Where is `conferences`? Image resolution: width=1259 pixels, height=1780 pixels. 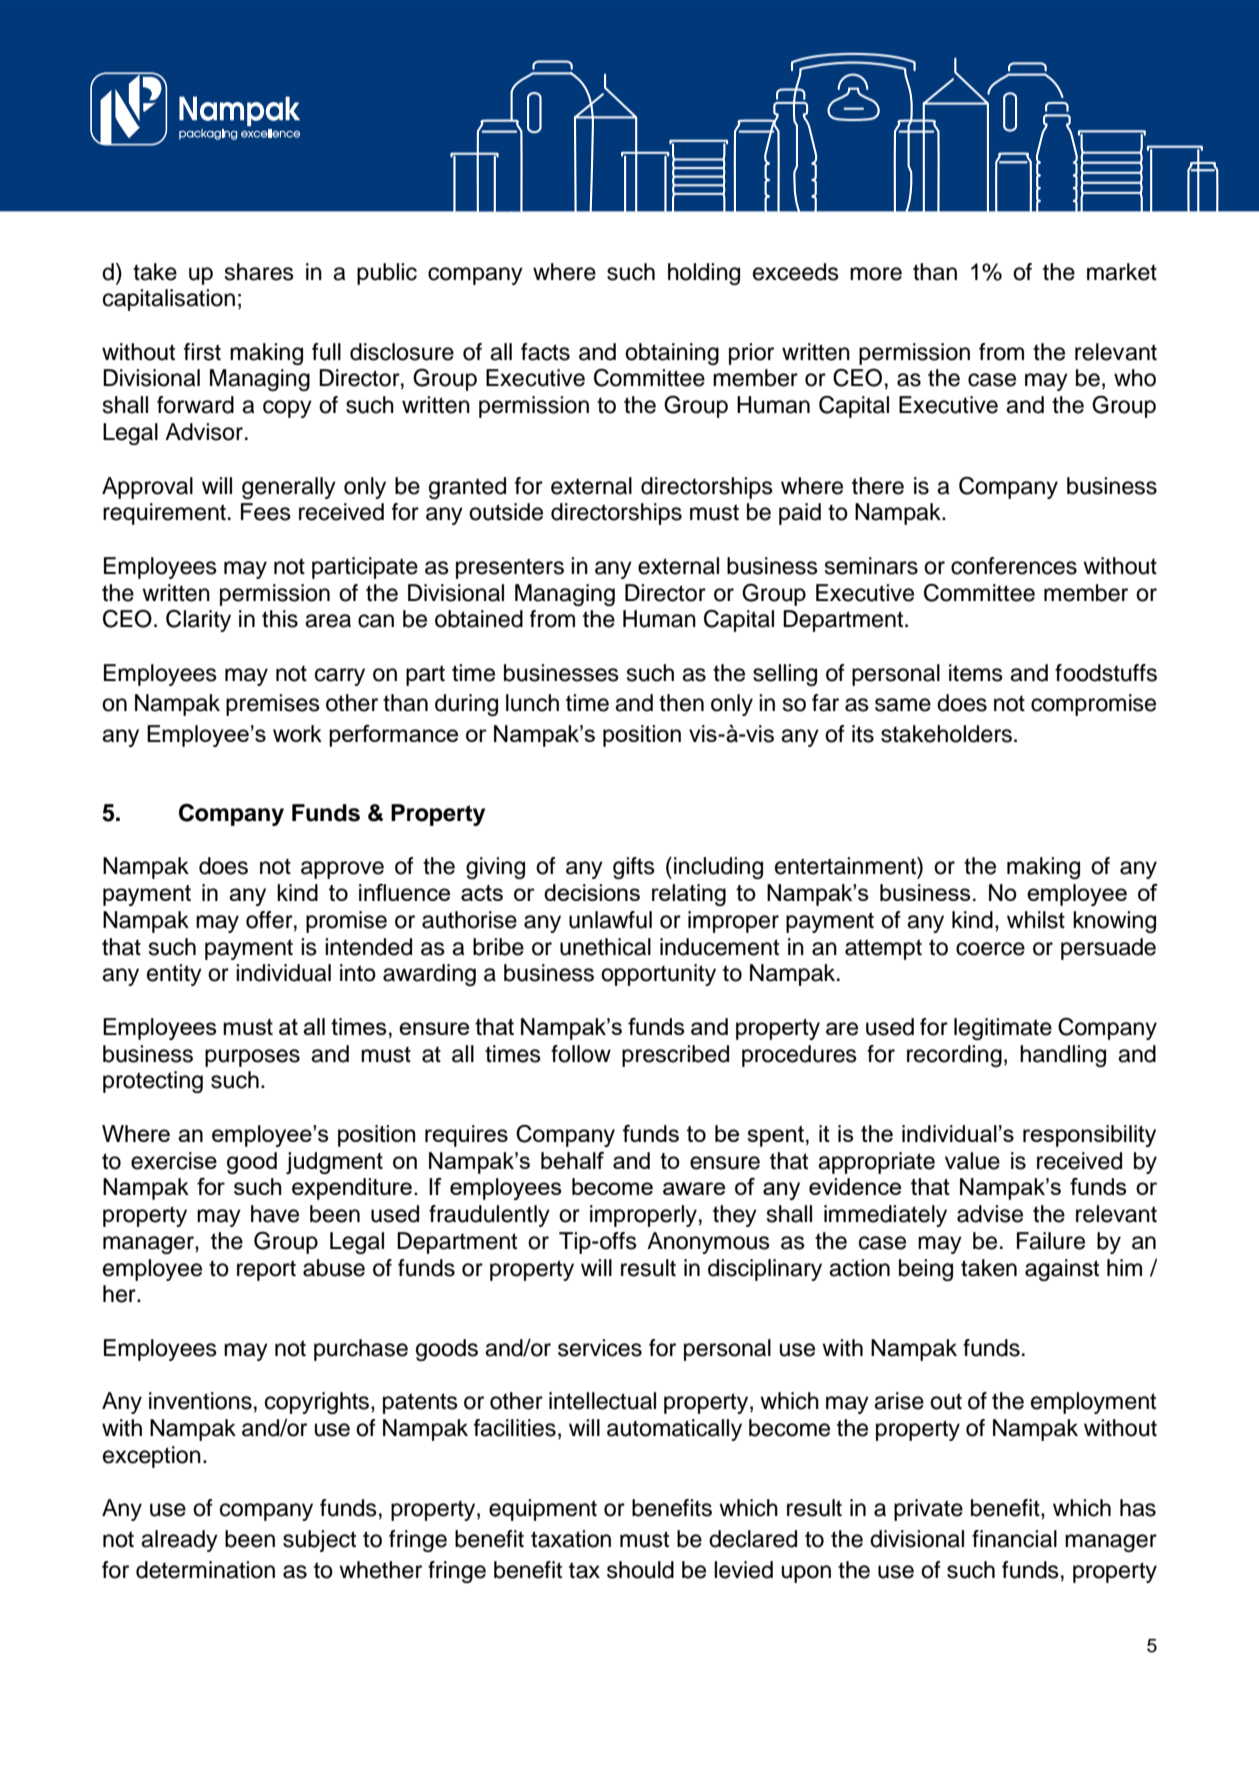 conferences is located at coordinates (1014, 566).
